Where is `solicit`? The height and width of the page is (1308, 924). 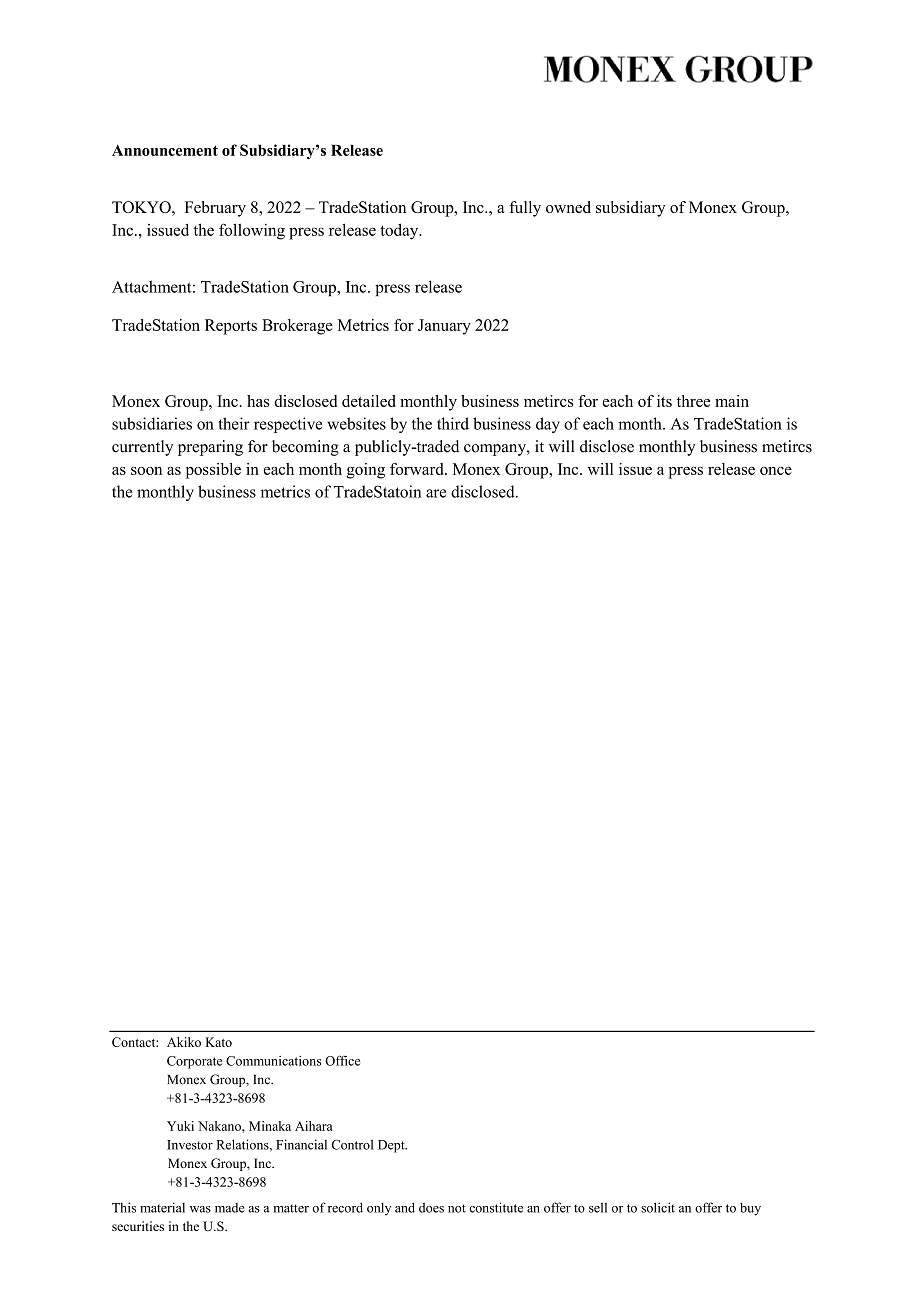 solicit is located at coordinates (658, 1207).
